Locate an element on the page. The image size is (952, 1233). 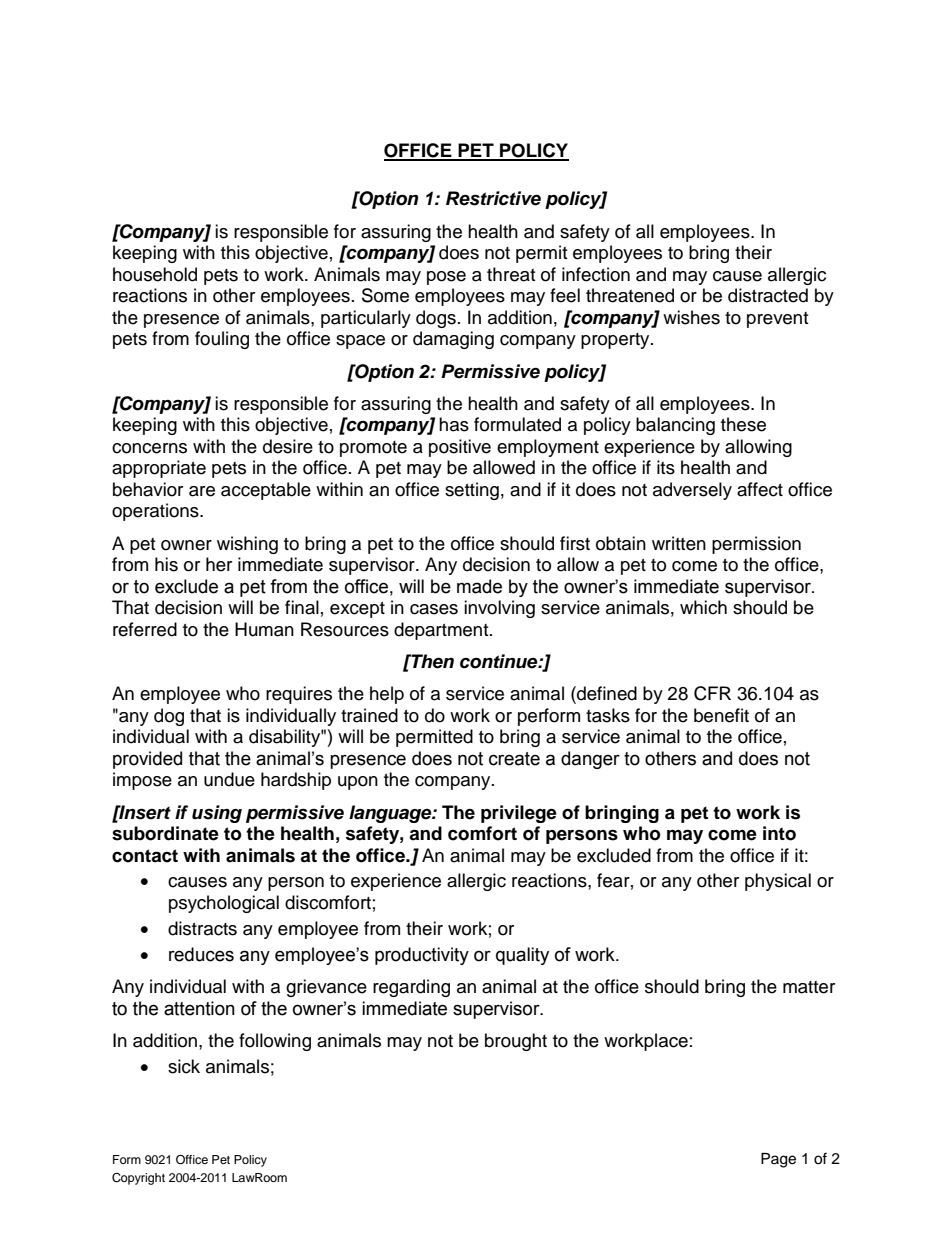
distracted is located at coordinates (768, 295).
